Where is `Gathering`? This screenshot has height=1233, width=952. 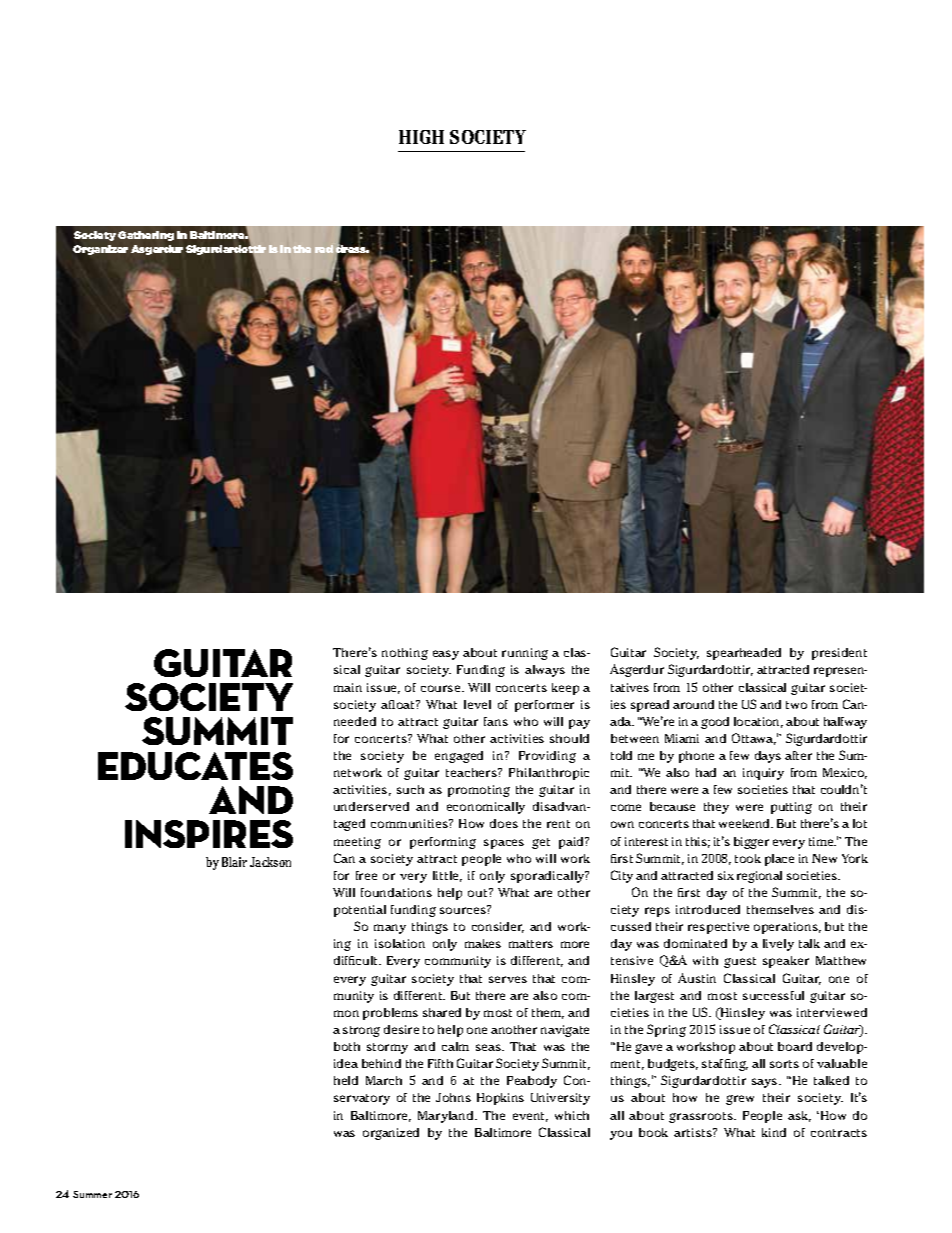 Gathering is located at coordinates (146, 236).
